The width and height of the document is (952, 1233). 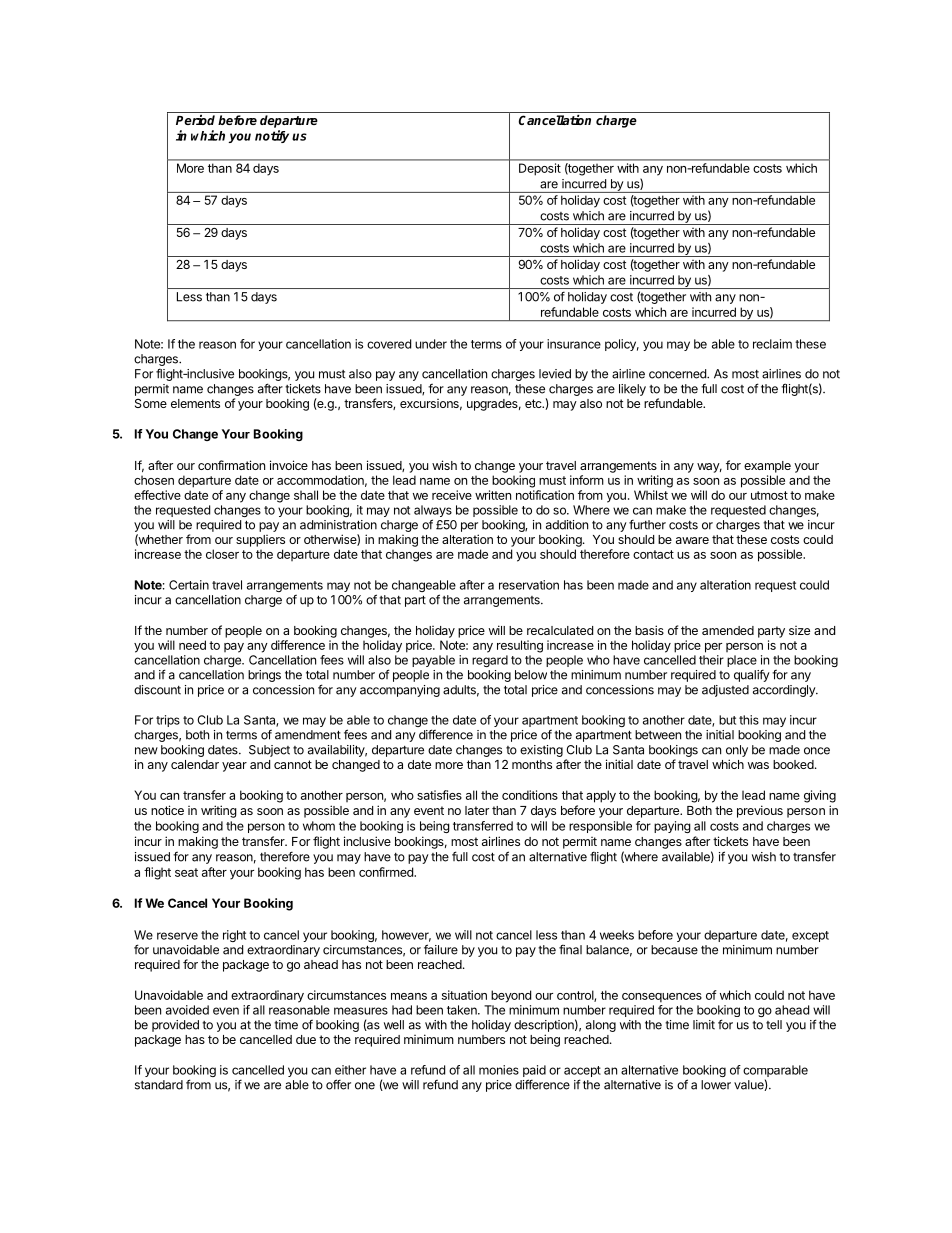 I want to click on confirmation, so click(x=231, y=465).
